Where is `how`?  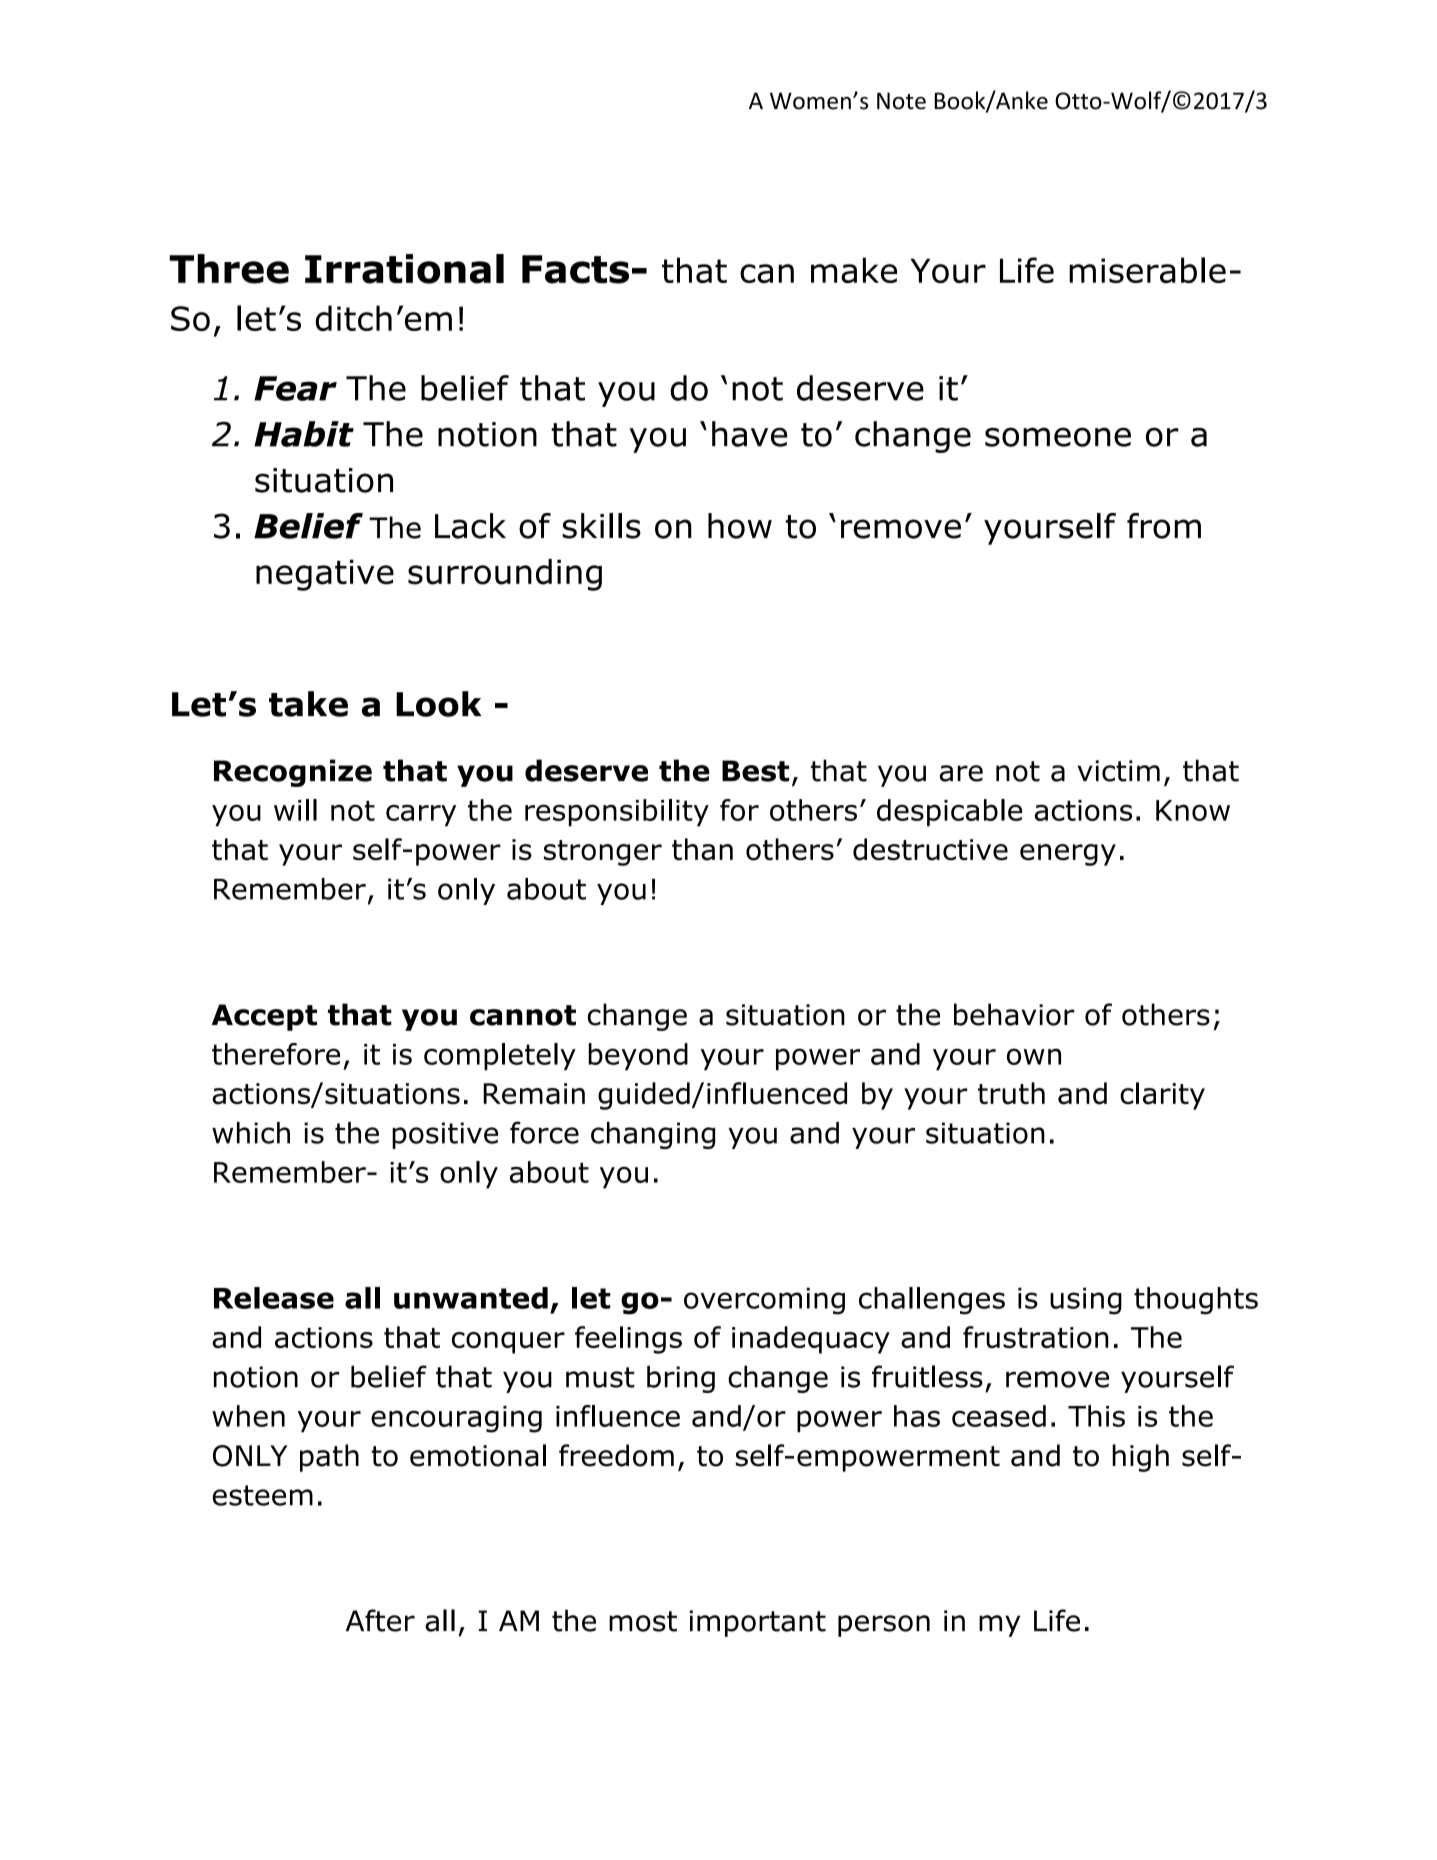 how is located at coordinates (740, 526).
